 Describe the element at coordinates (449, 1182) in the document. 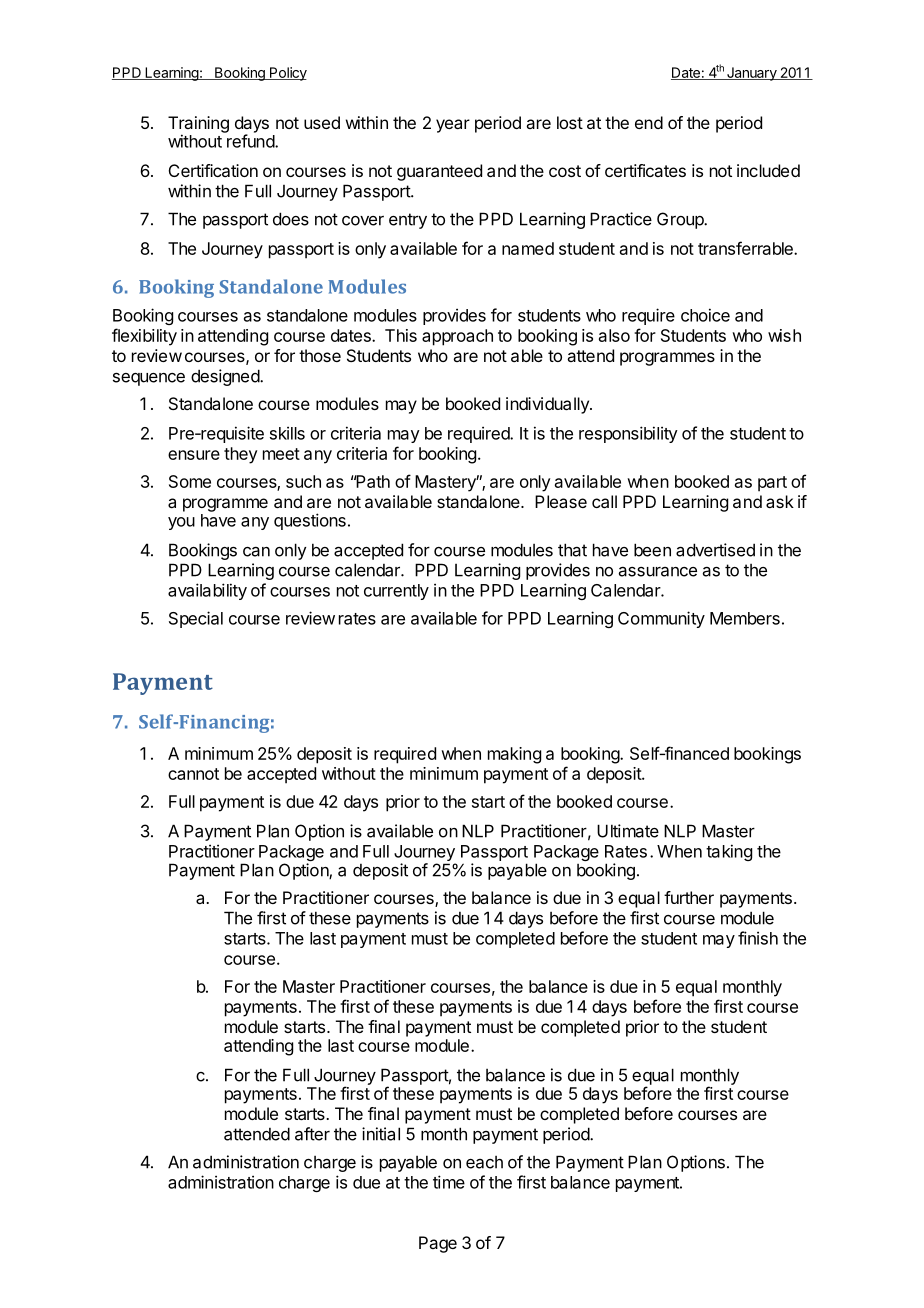

I see `time` at that location.
